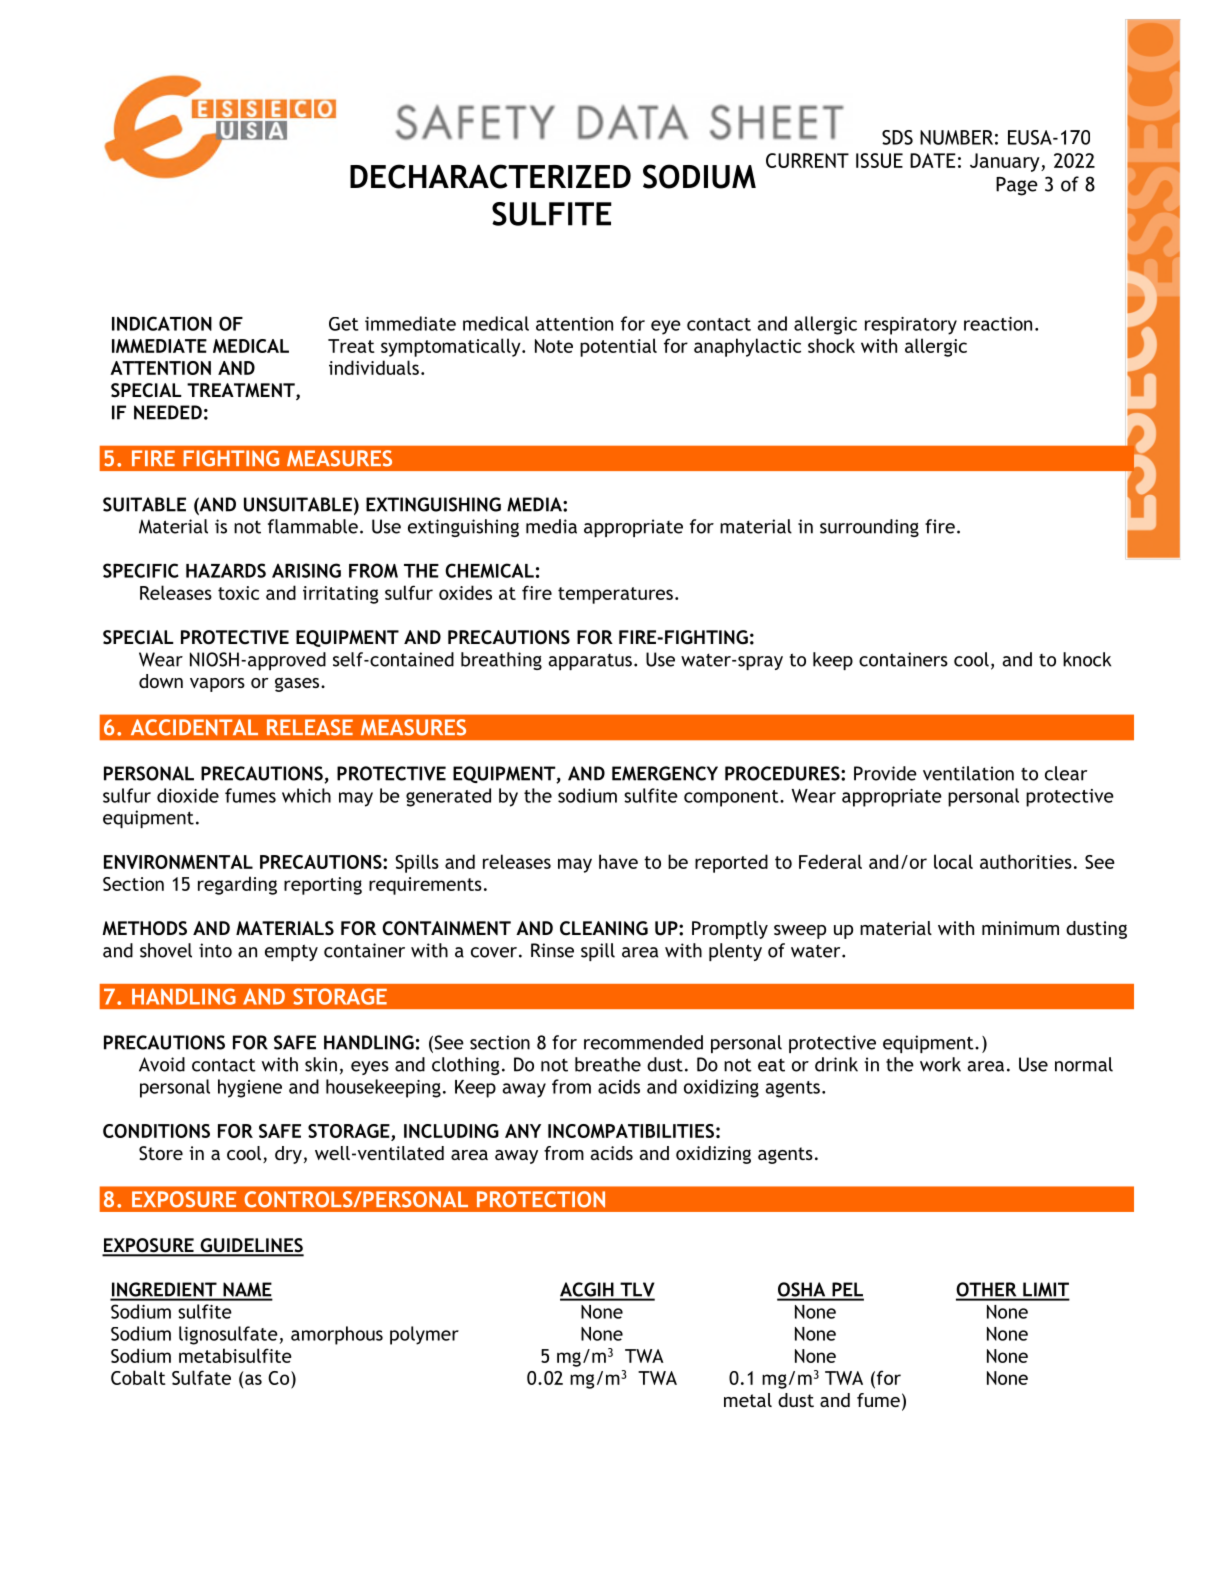 The height and width of the screenshot is (1589, 1228). I want to click on ventilation, so click(968, 773).
